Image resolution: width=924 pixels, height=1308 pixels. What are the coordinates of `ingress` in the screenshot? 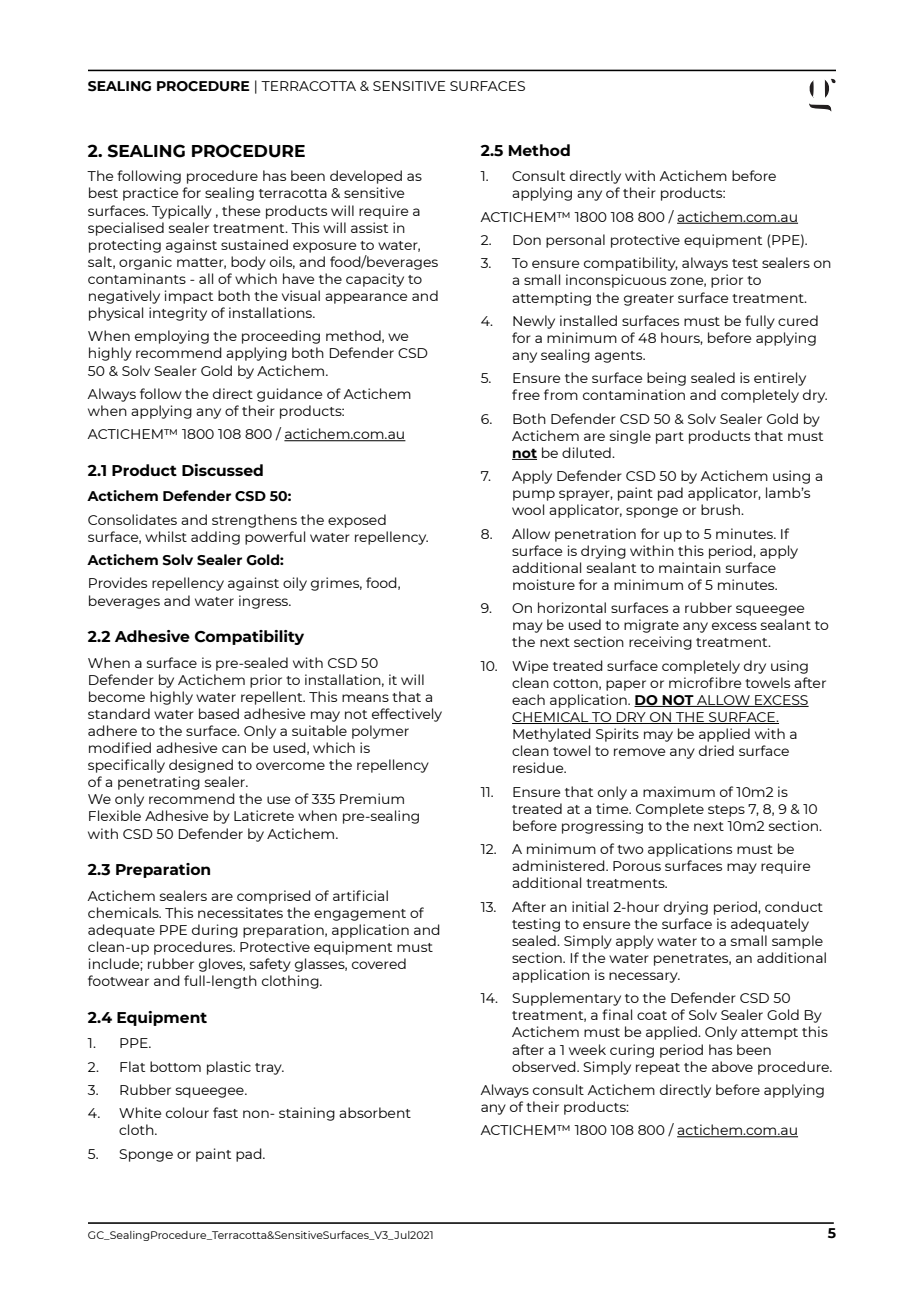 It's located at (264, 602).
